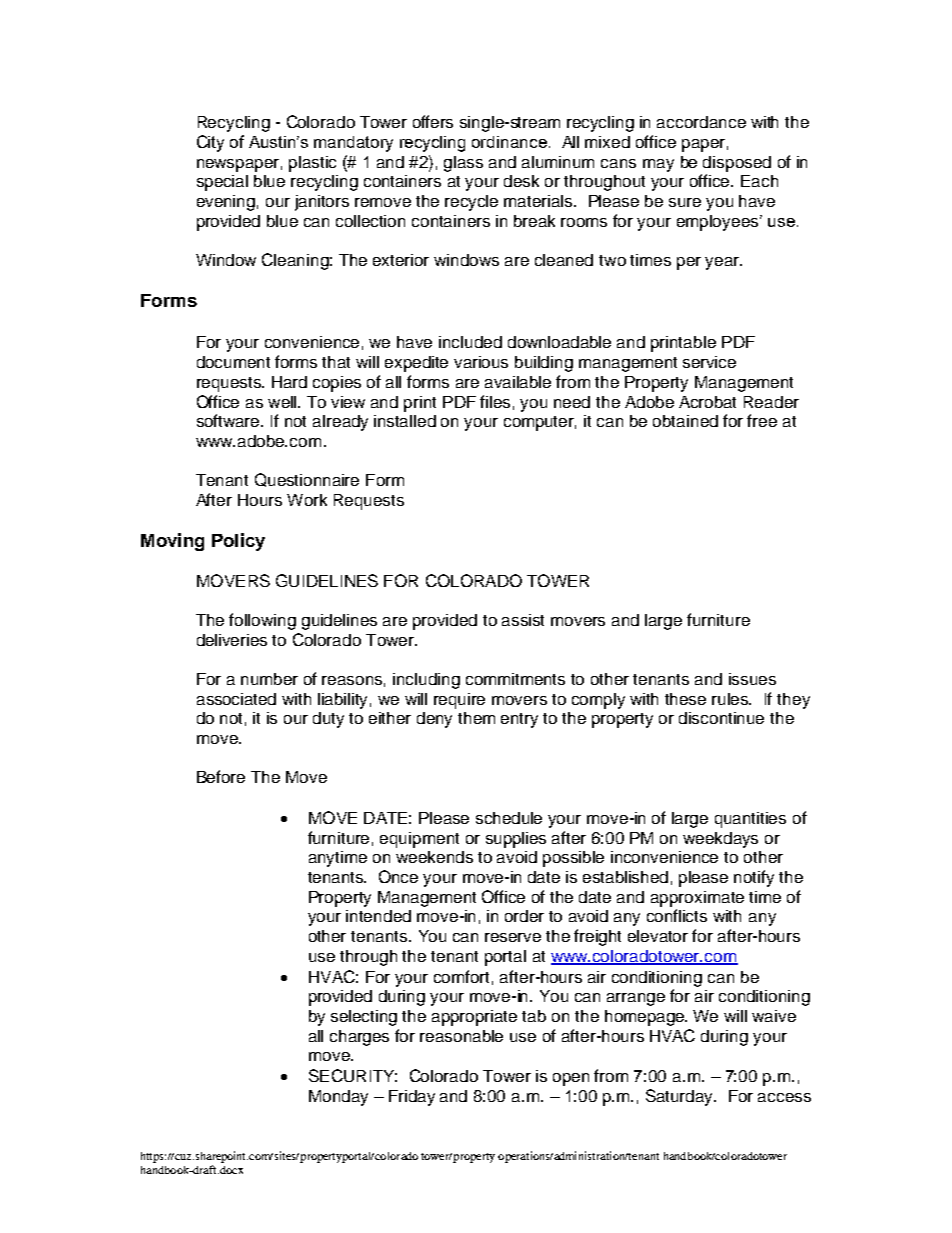 The width and height of the screenshot is (952, 1233). What do you see at coordinates (463, 164) in the screenshot?
I see `glass` at bounding box center [463, 164].
